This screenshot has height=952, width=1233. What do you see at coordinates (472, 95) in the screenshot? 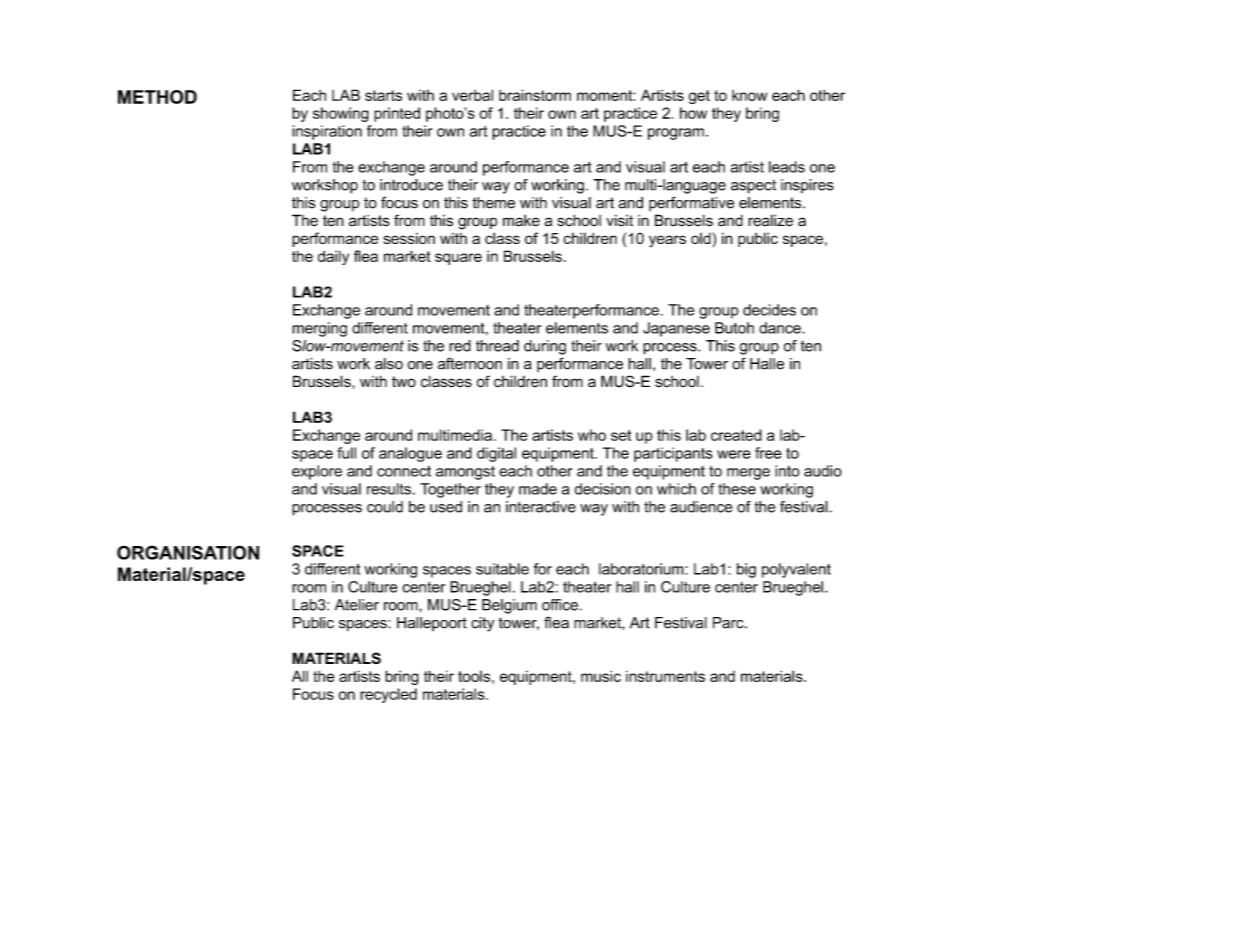
I see `verbal` at bounding box center [472, 95].
